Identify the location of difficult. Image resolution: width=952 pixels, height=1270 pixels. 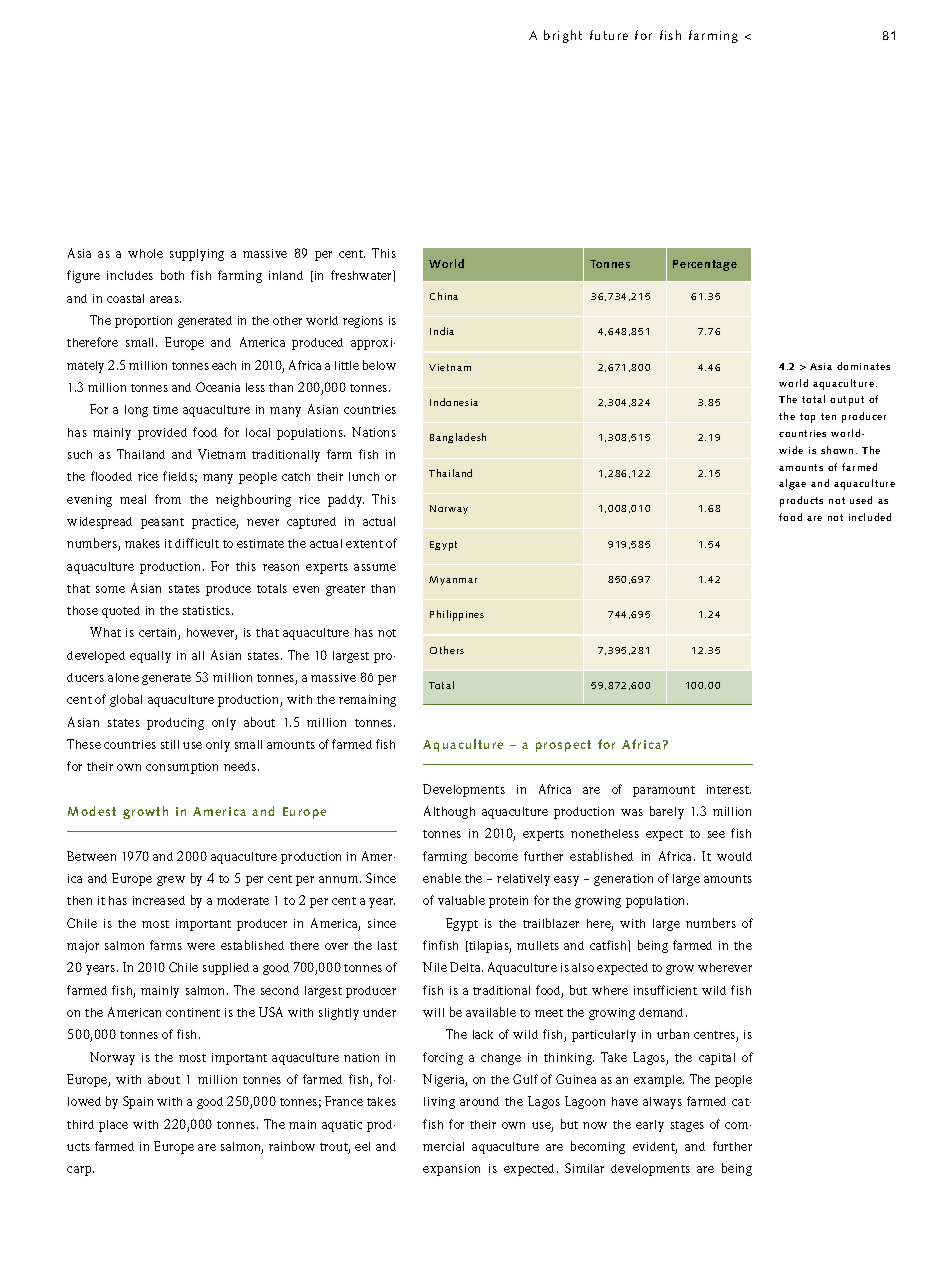
(197, 543).
